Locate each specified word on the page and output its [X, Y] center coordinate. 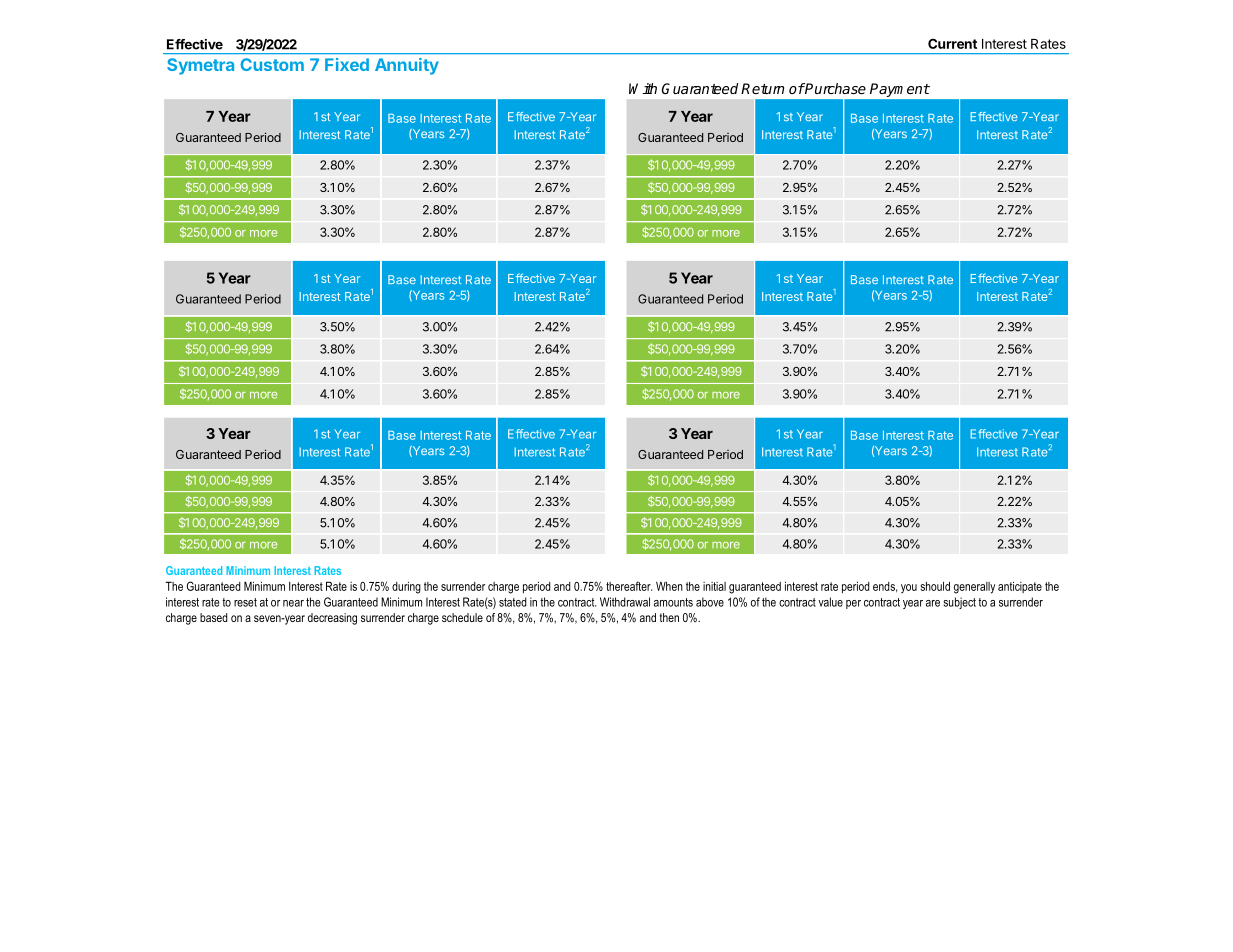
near [293, 603]
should [935, 586]
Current [952, 43]
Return [762, 88]
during [406, 588]
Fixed [347, 64]
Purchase [835, 88]
